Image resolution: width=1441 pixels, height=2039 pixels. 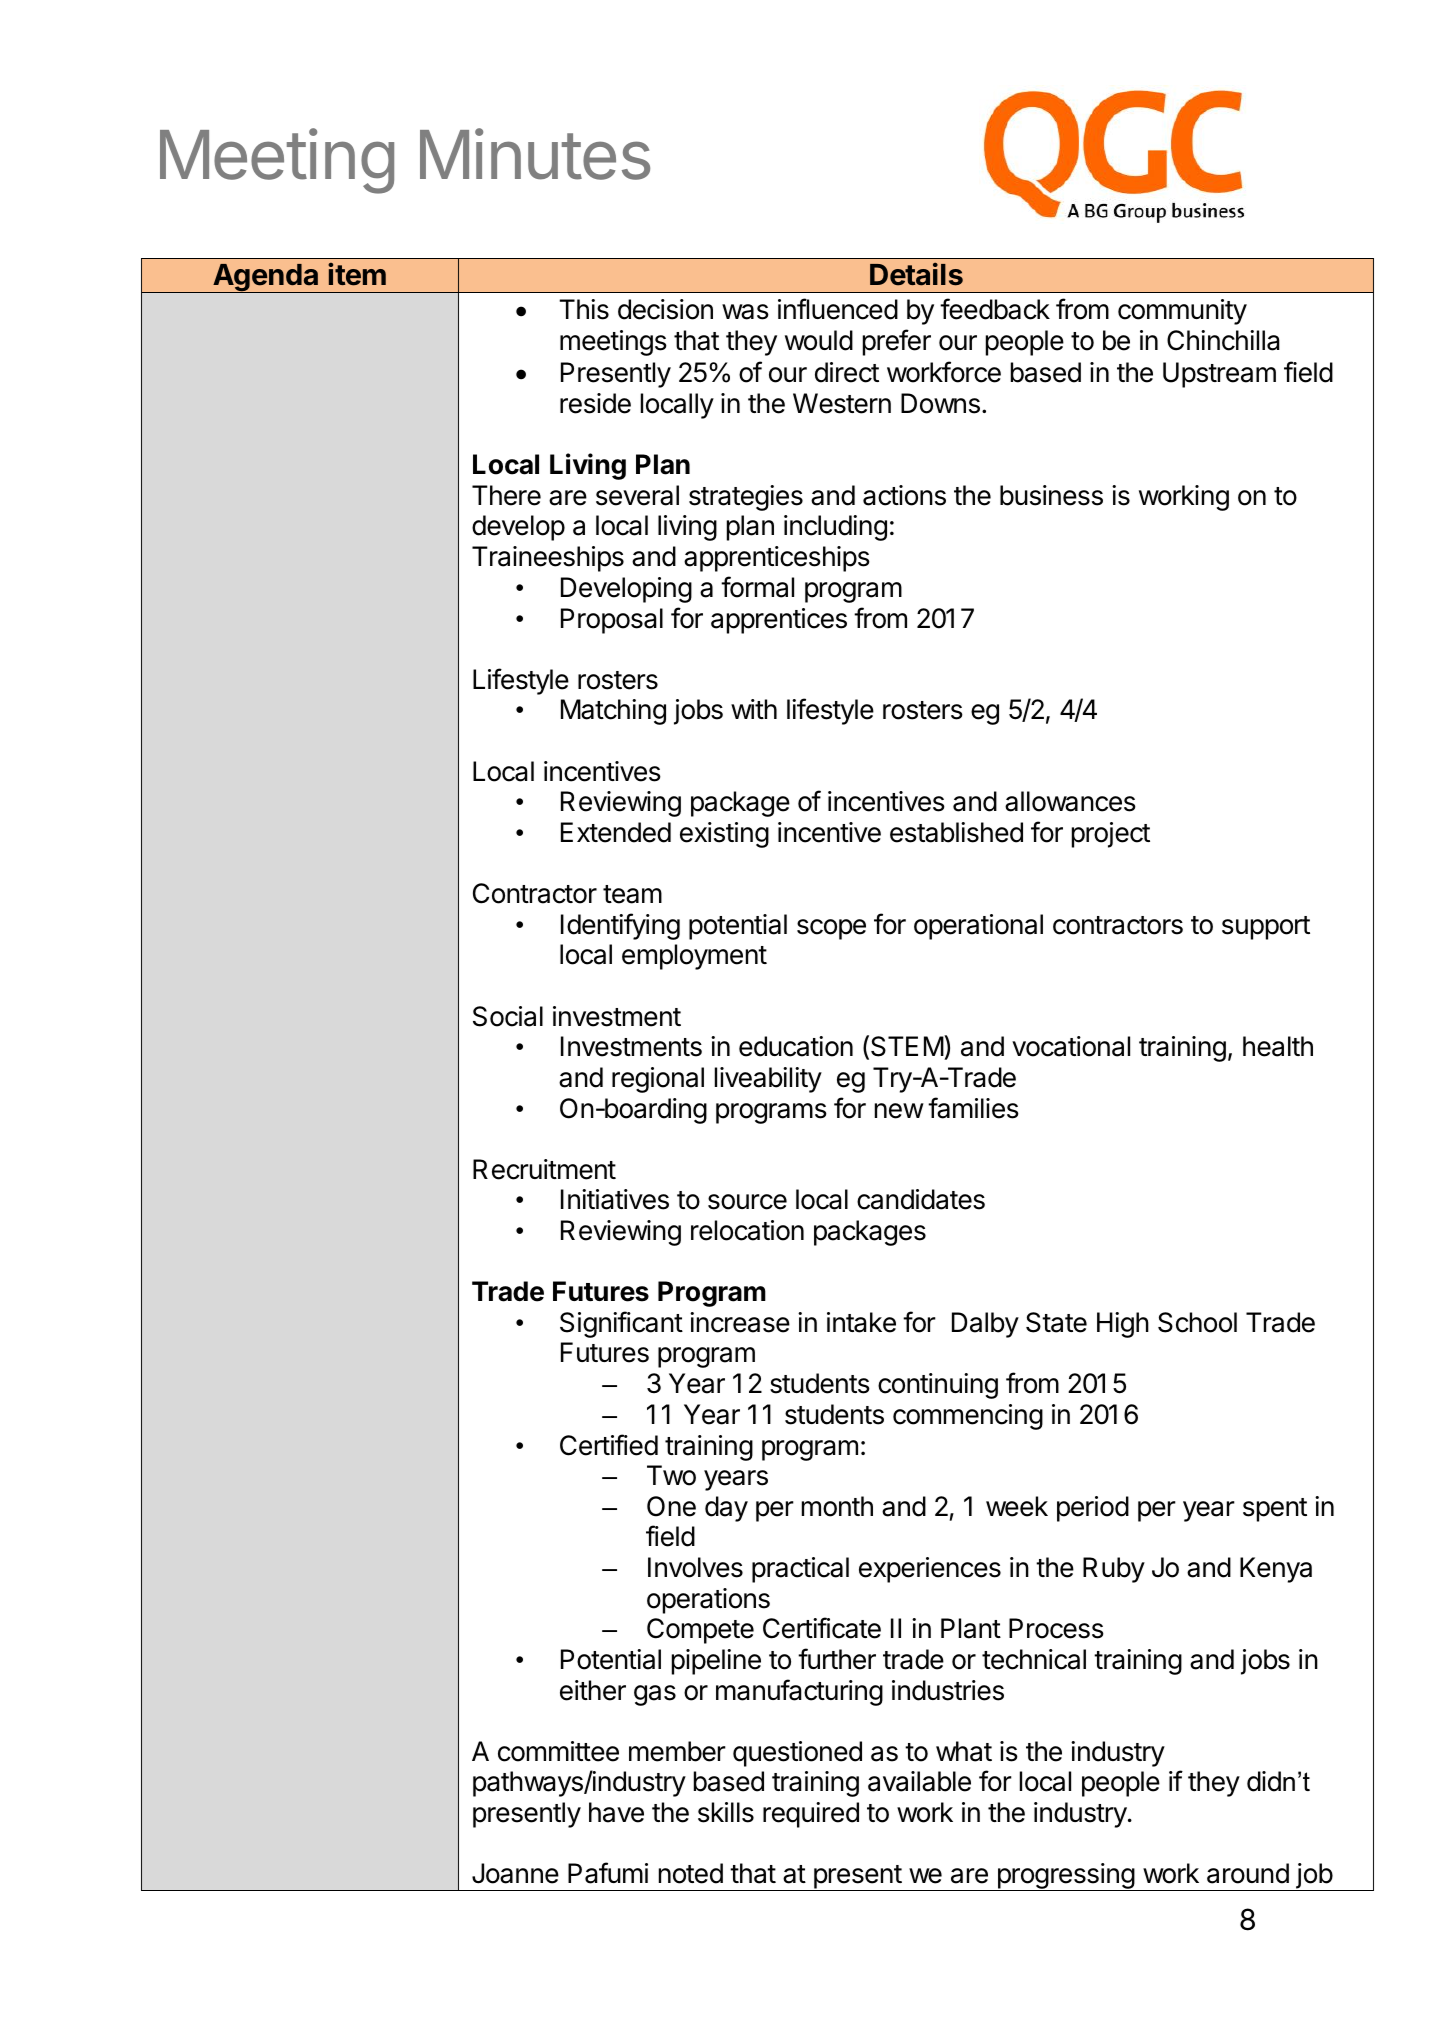 What do you see at coordinates (1123, 1325) in the document?
I see `High` at bounding box center [1123, 1325].
